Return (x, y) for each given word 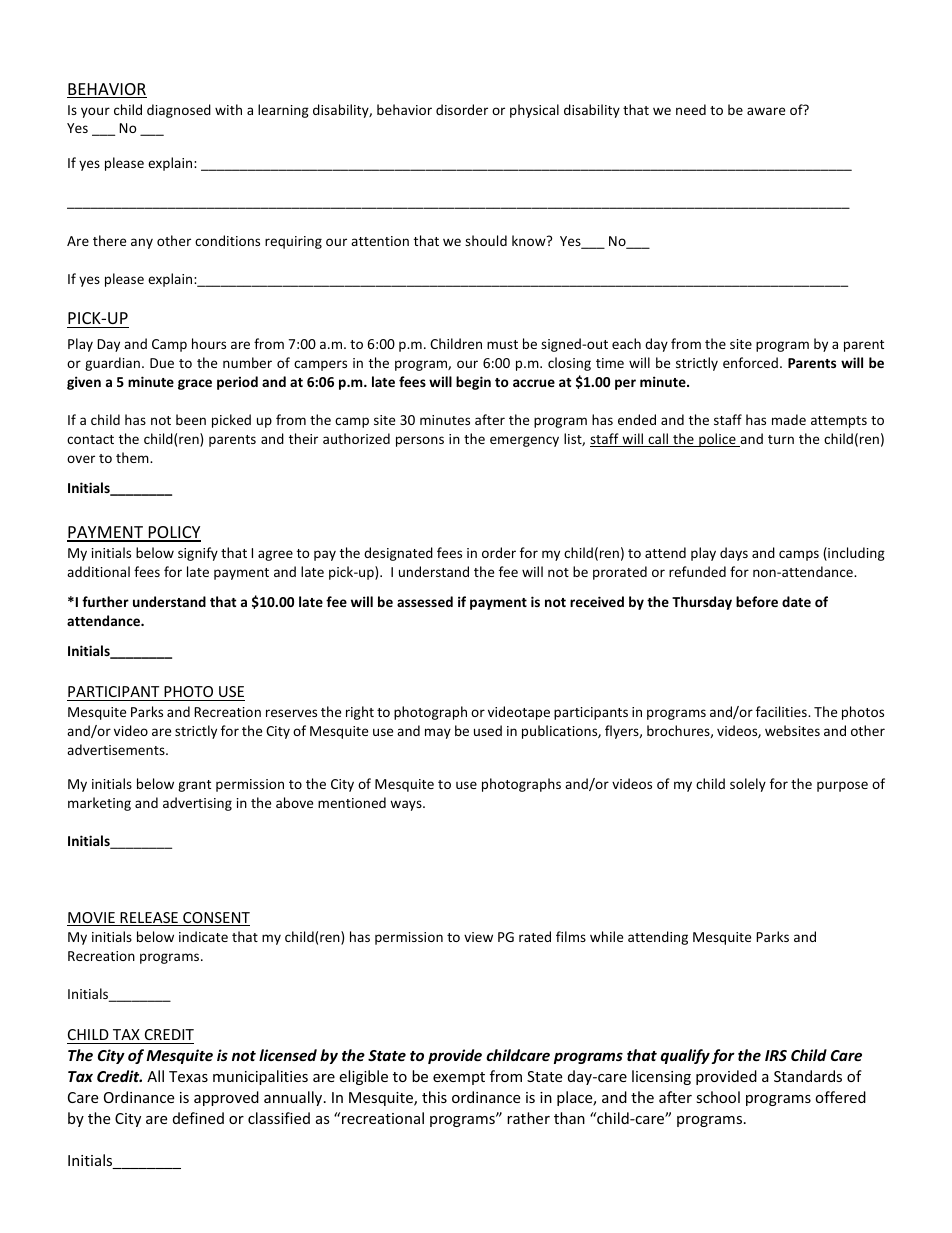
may (438, 733)
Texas (188, 1076)
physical (534, 111)
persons (420, 441)
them (133, 457)
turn (781, 439)
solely (748, 785)
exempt (459, 1078)
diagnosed (179, 111)
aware (766, 111)
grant (194, 786)
